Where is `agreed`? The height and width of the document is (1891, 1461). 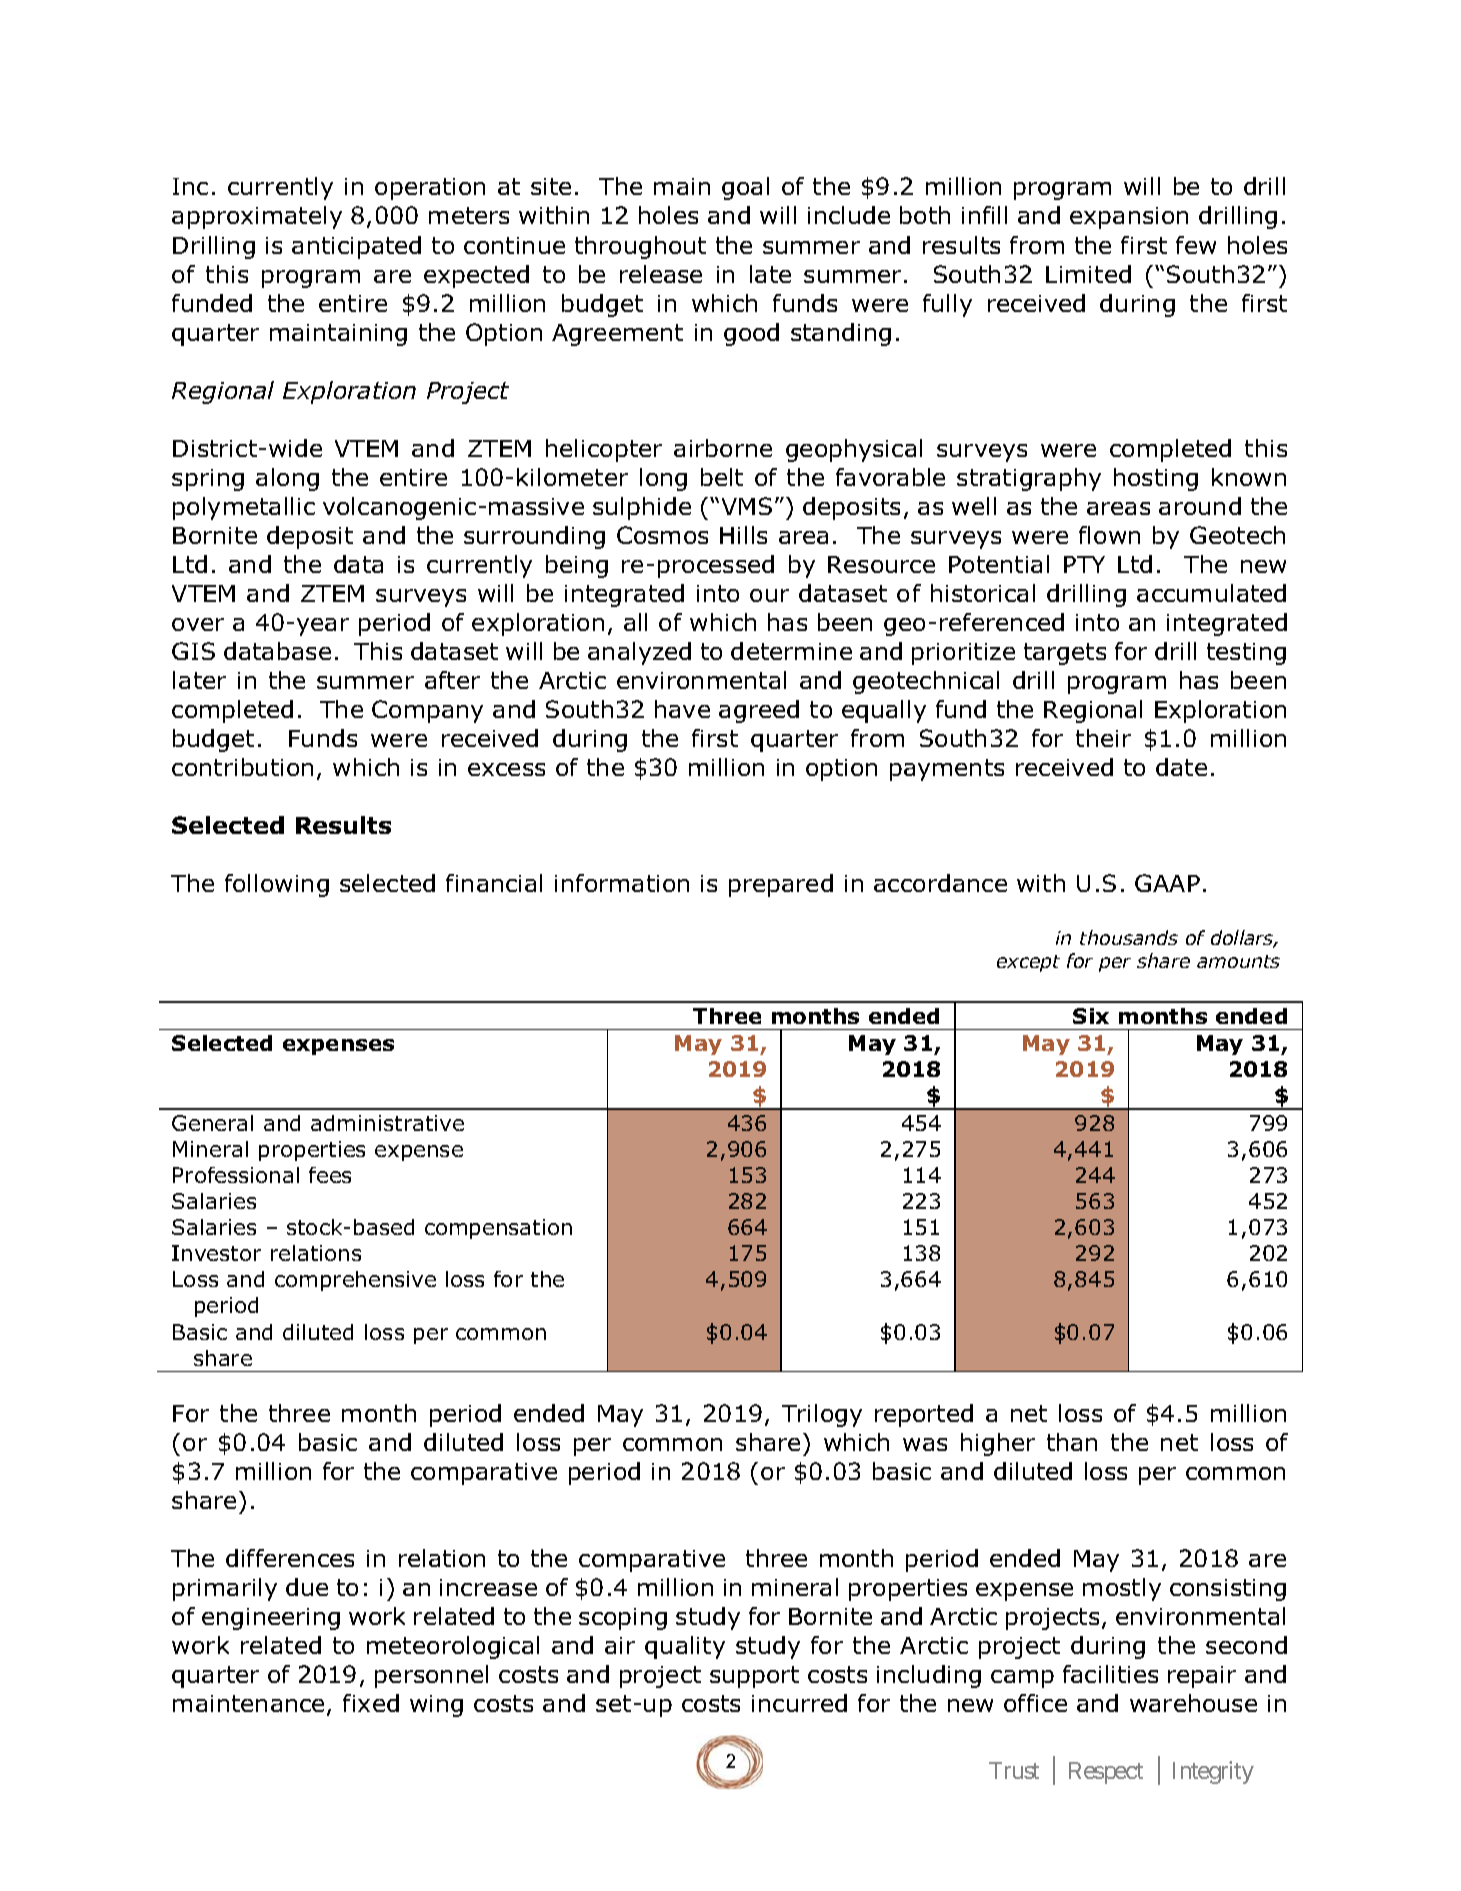
agreed is located at coordinates (759, 711).
